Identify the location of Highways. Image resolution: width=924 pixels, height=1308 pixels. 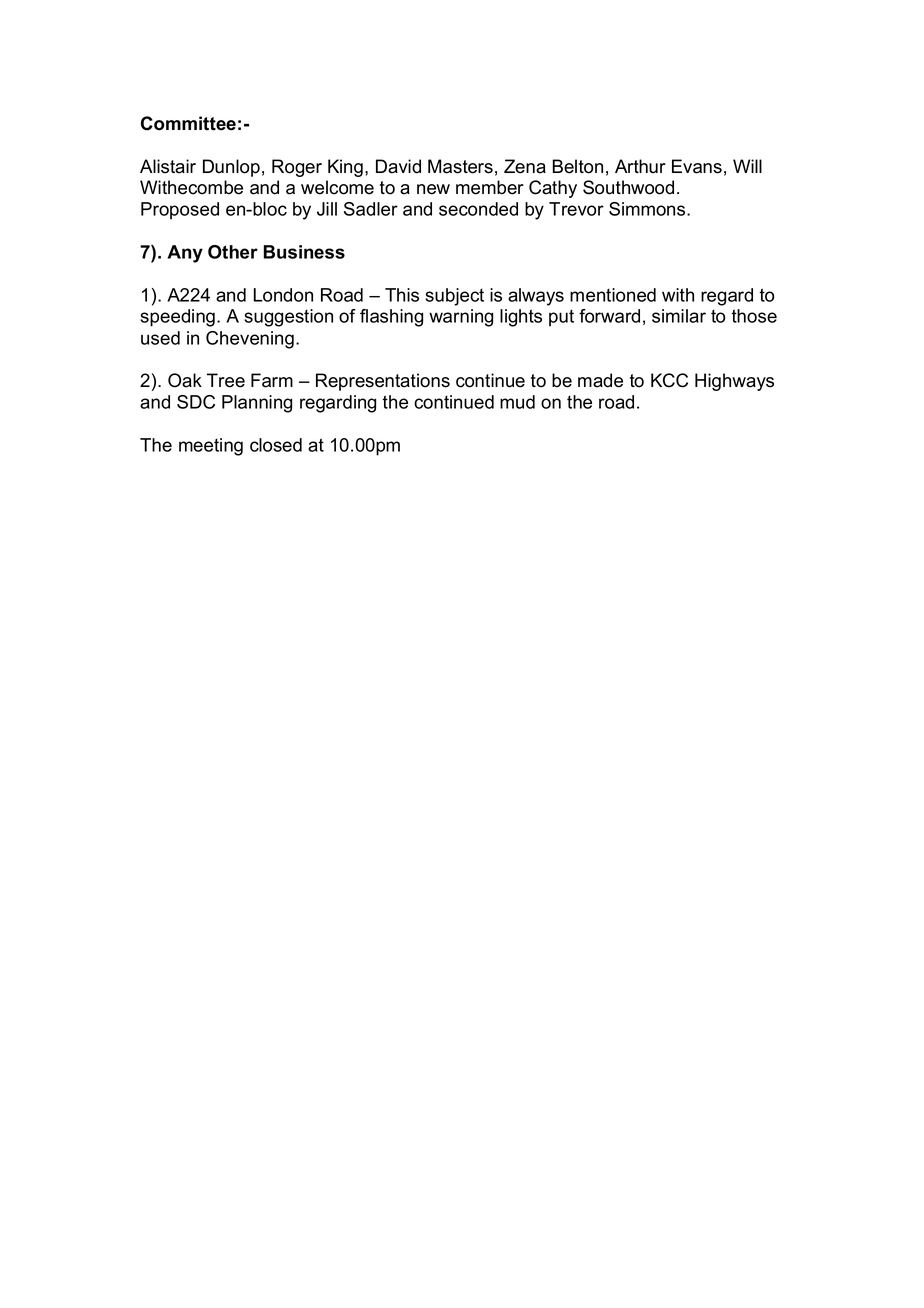
(734, 382).
